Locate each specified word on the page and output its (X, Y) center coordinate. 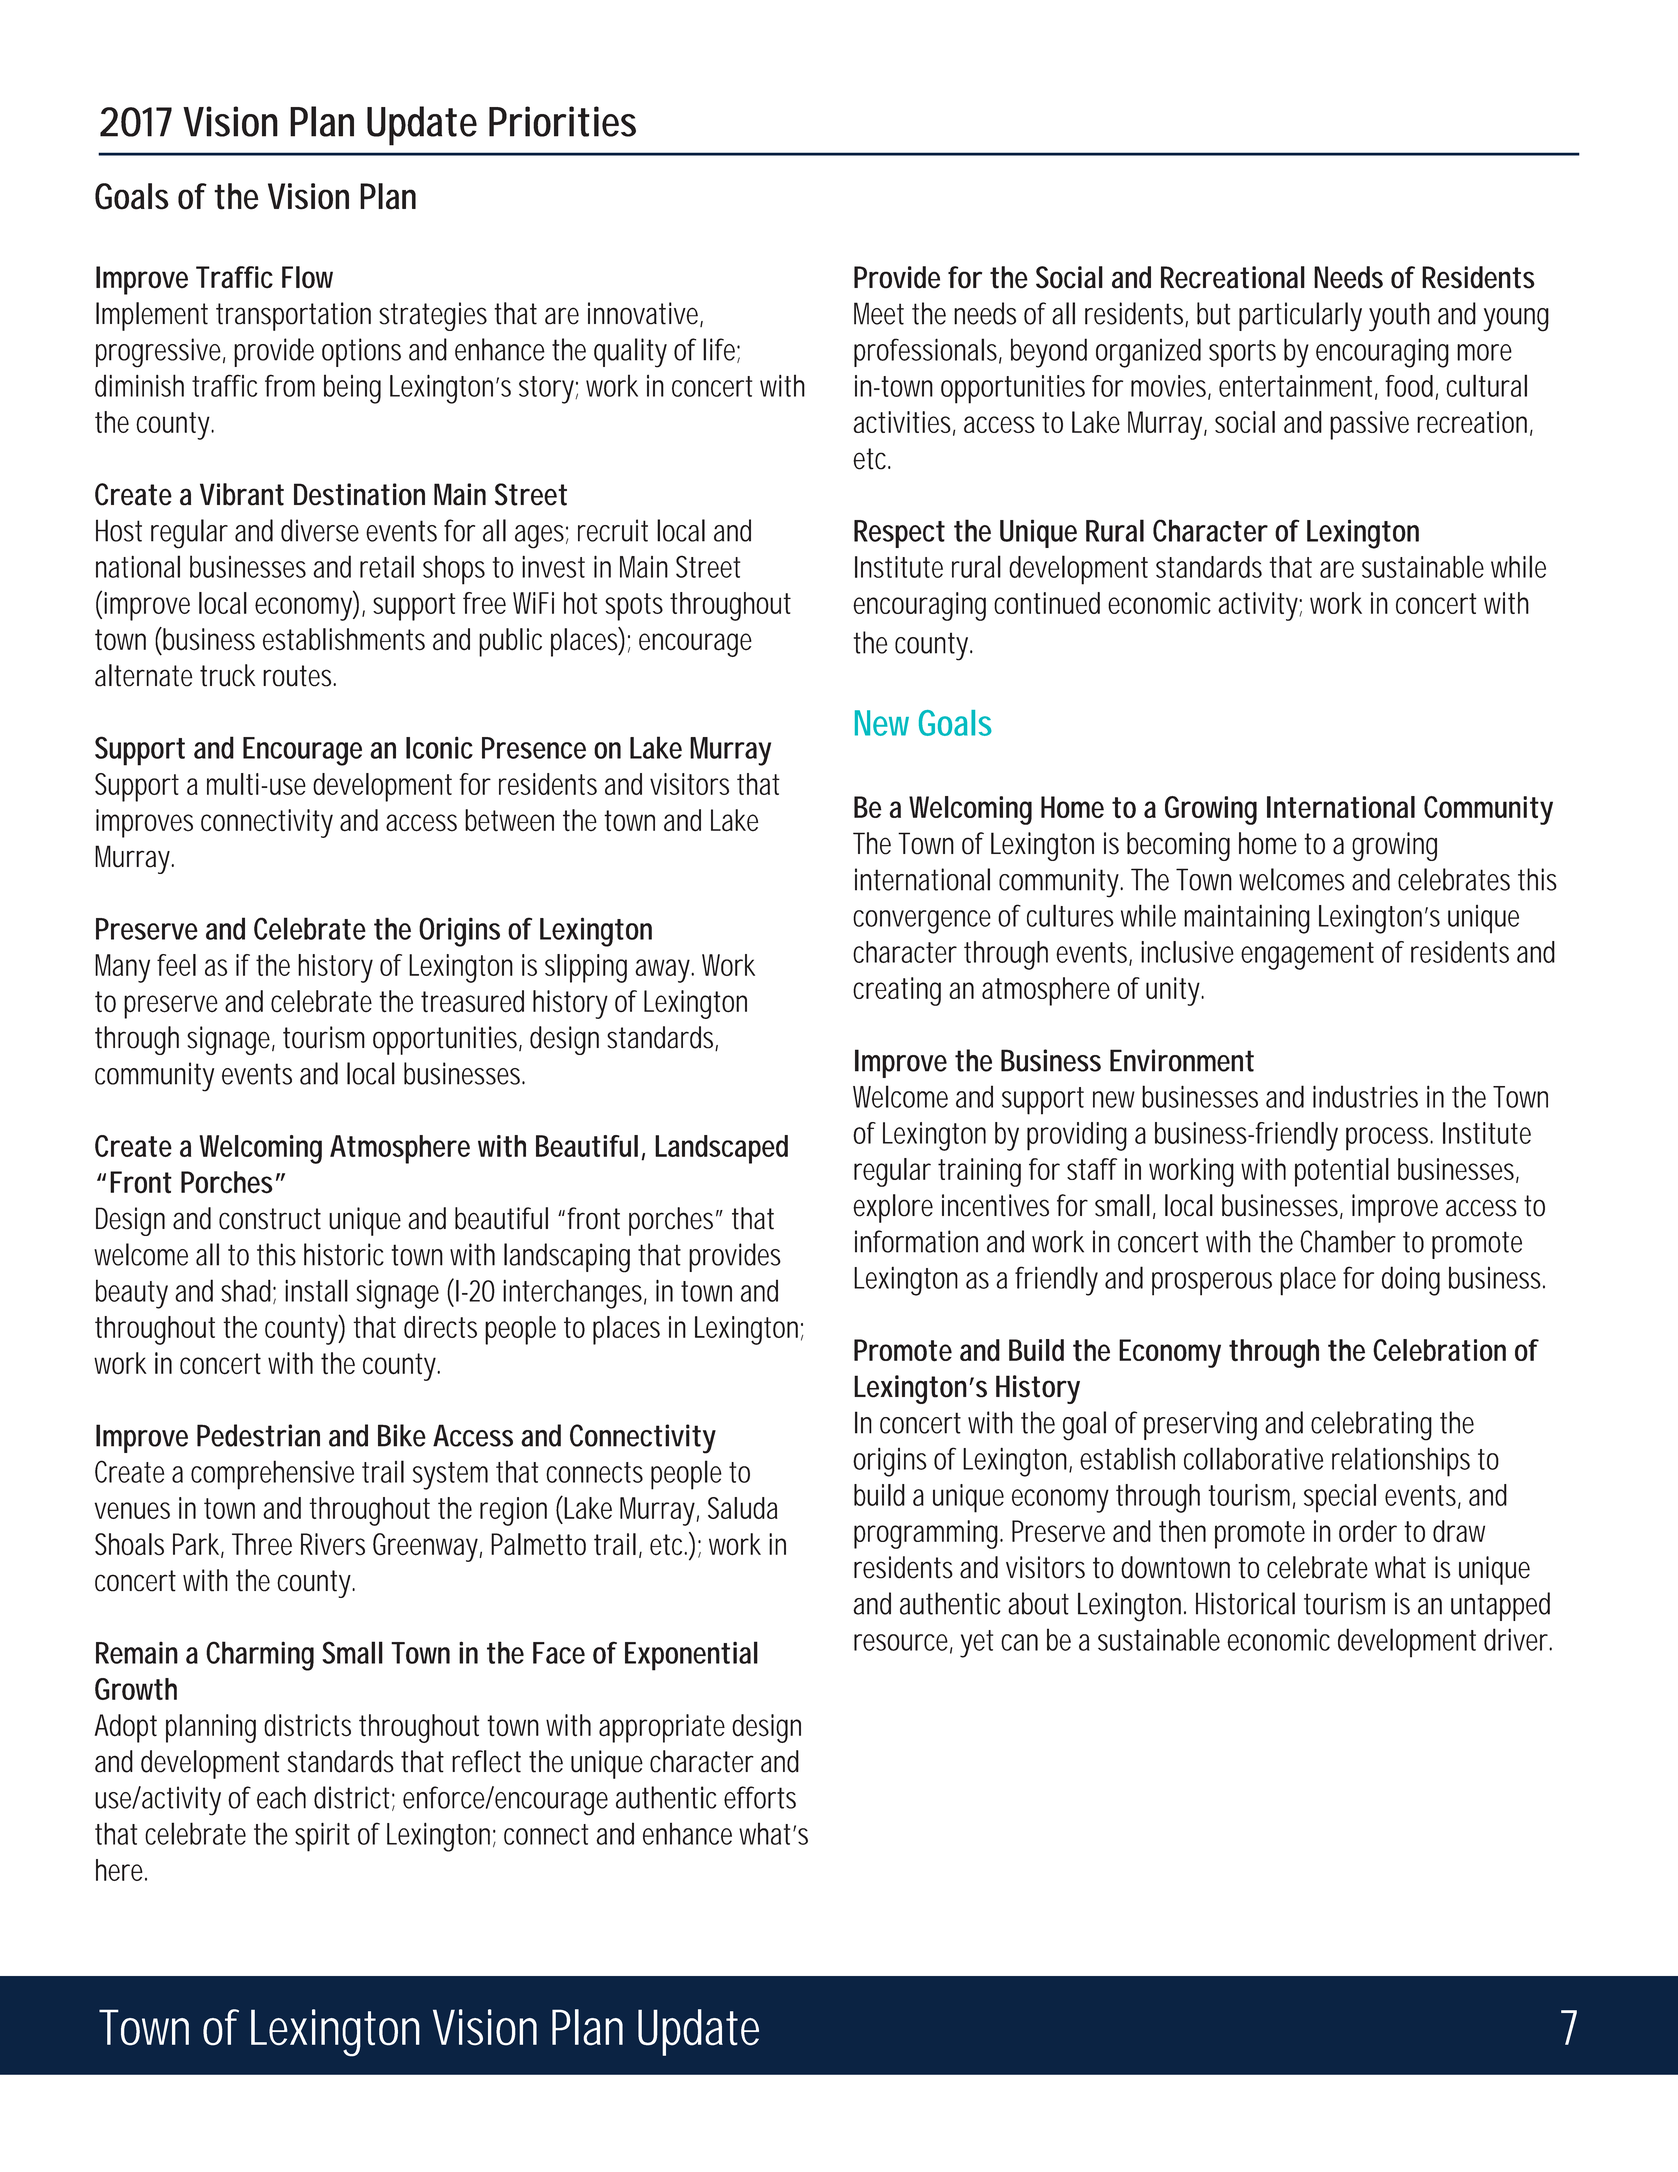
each (281, 1797)
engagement (1307, 956)
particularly (1300, 317)
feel (176, 965)
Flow (307, 277)
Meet (879, 313)
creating (897, 991)
